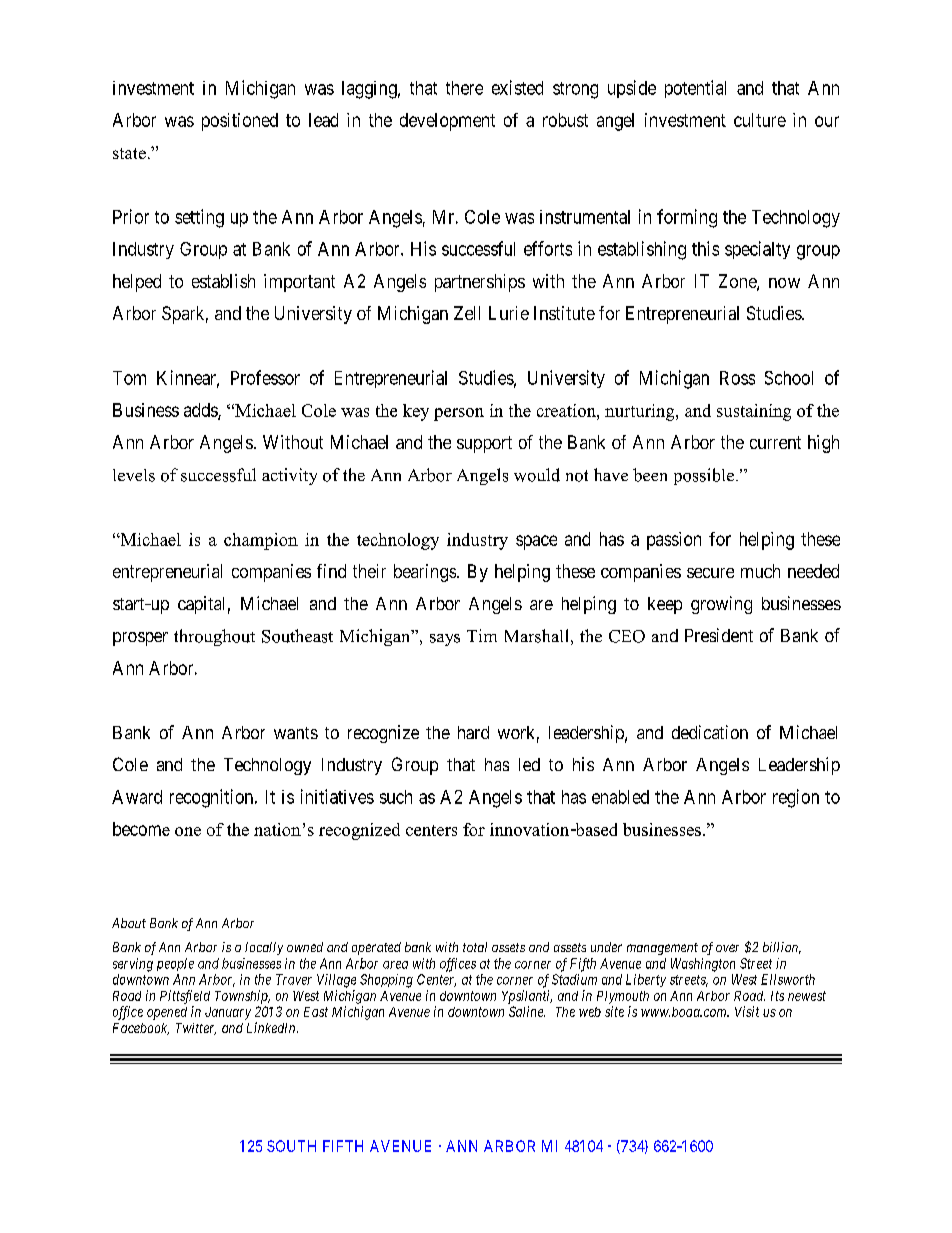 Image resolution: width=952 pixels, height=1233 pixels. What do you see at coordinates (760, 120) in the screenshot?
I see `culture` at bounding box center [760, 120].
